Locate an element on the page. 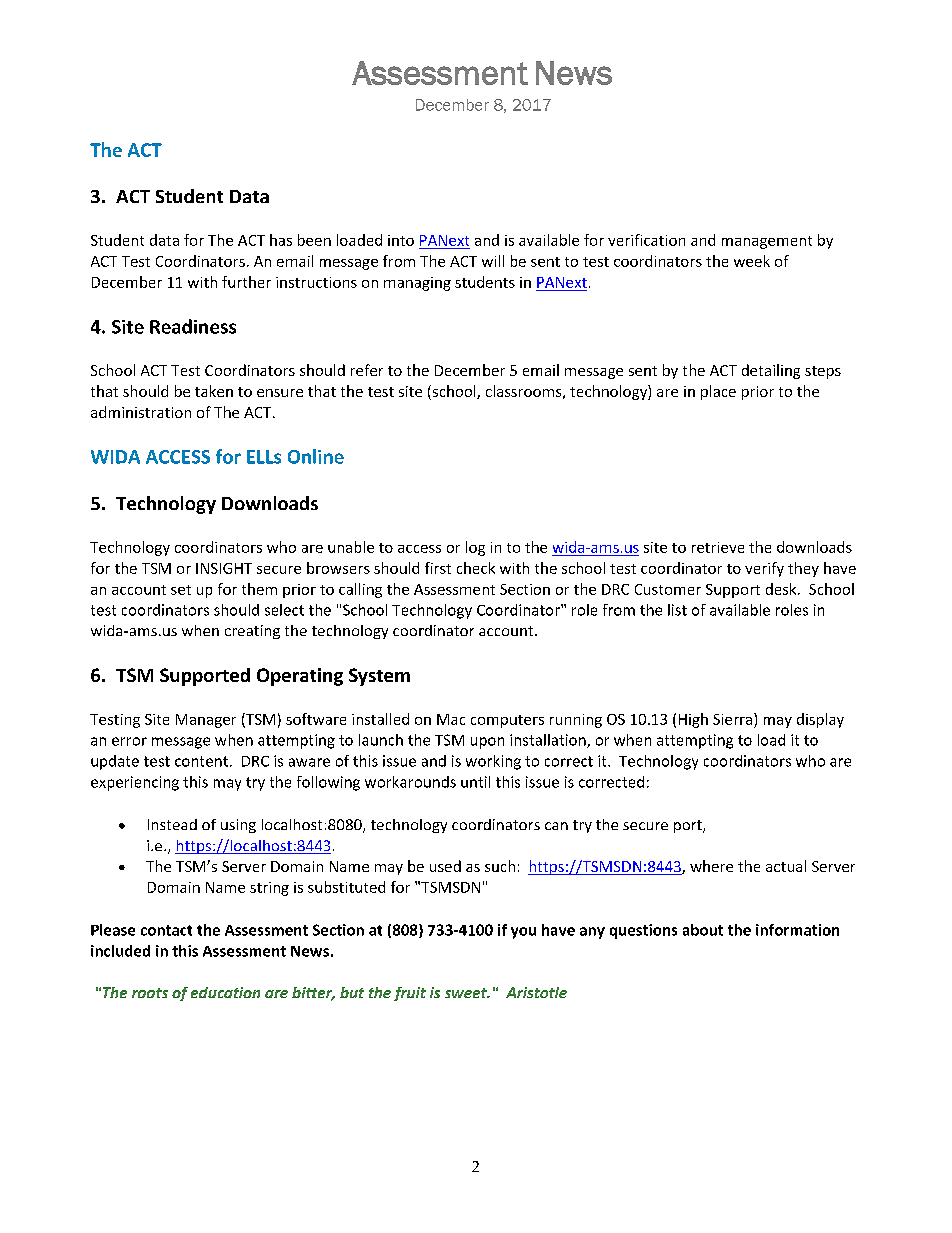 This image has width=952, height=1233. Online is located at coordinates (316, 456).
